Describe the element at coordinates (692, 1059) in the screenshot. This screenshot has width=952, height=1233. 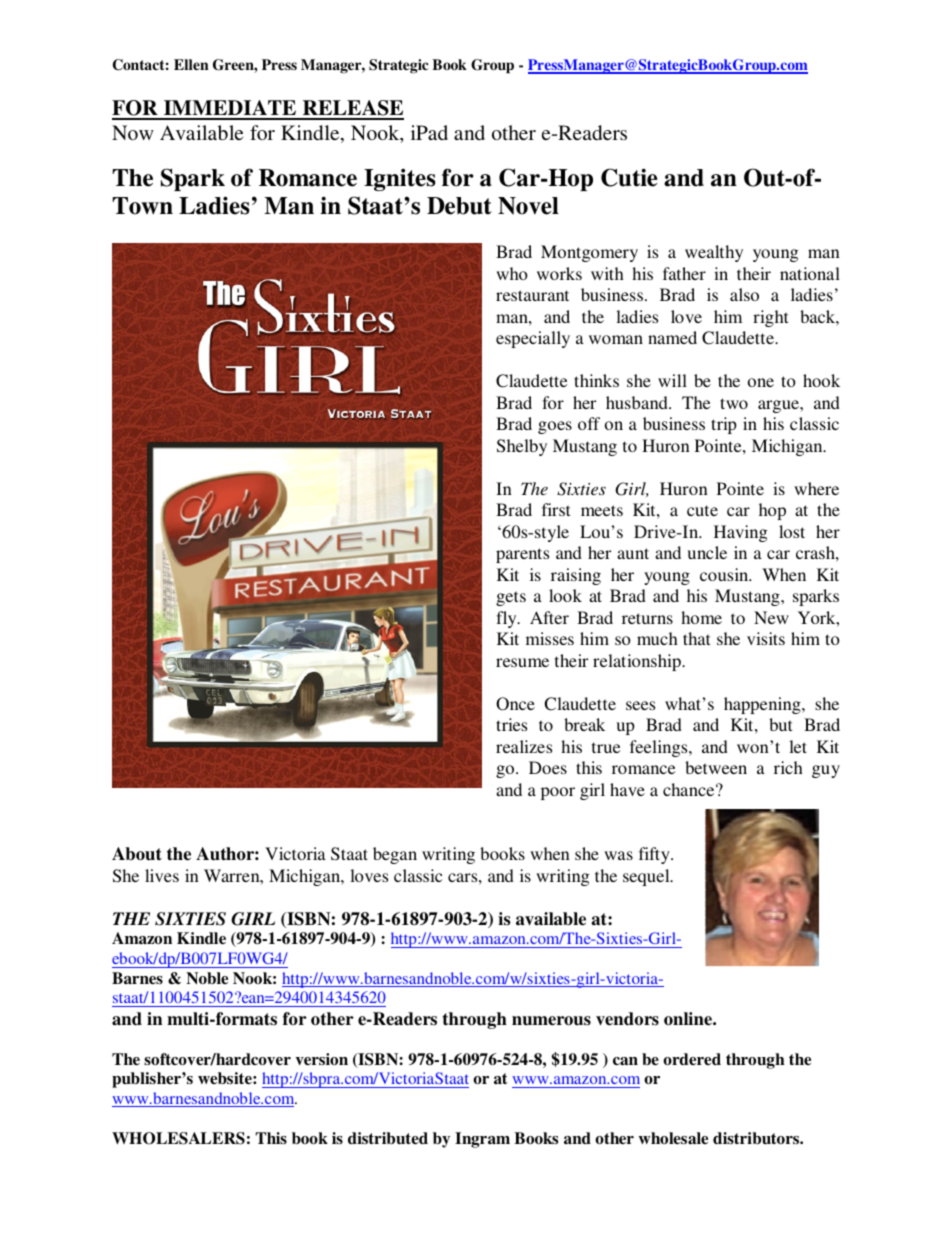
I see `ordered` at that location.
